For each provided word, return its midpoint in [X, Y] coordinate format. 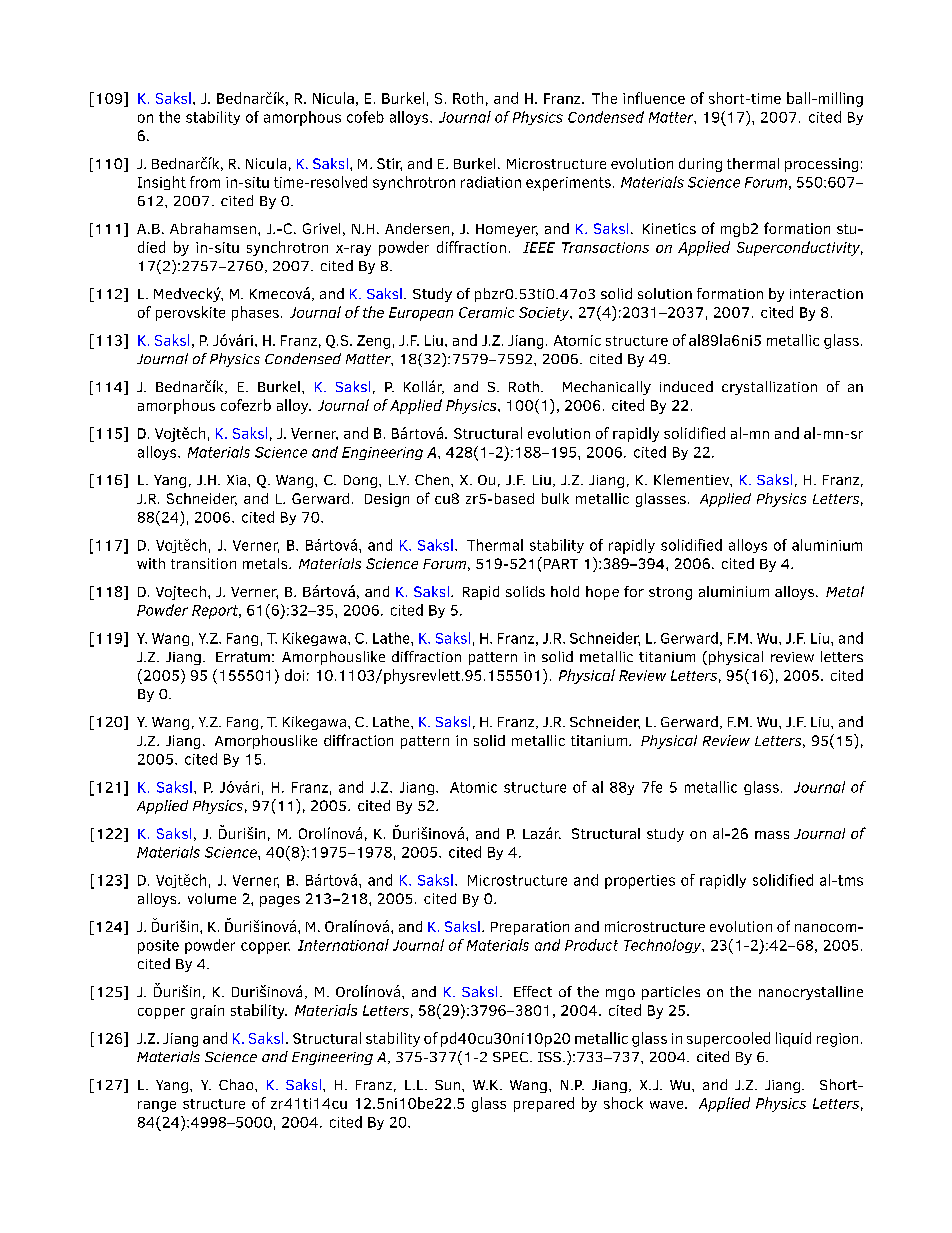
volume [212, 898]
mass [772, 835]
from [205, 182]
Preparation [530, 928]
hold [565, 591]
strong [670, 593]
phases [255, 313]
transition [203, 563]
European [421, 314]
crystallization [769, 388]
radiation [491, 182]
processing [821, 165]
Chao [237, 1084]
